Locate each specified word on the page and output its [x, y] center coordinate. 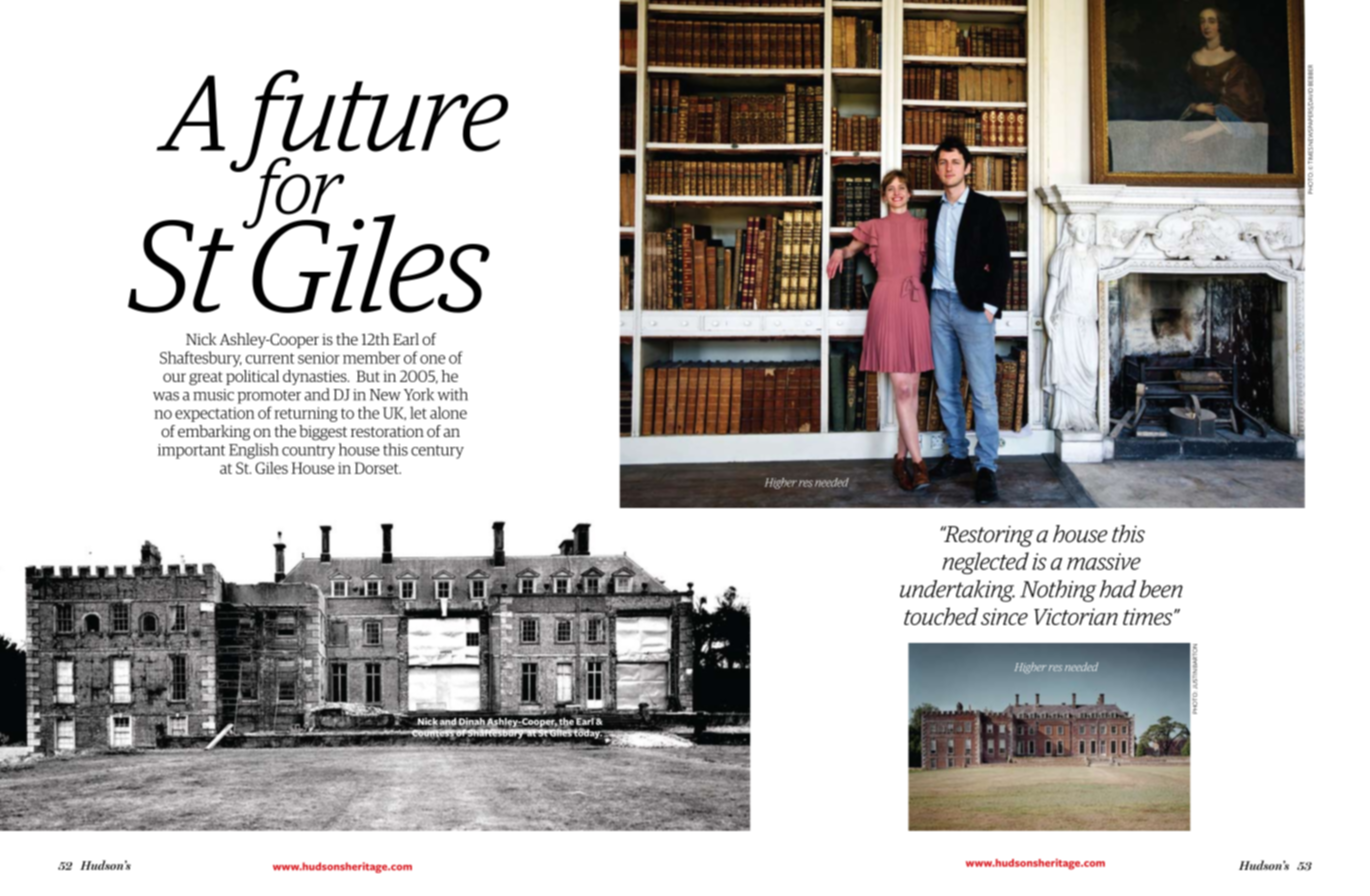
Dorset [377, 468]
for [292, 193]
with [452, 394]
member [371, 357]
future [369, 122]
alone [448, 412]
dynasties [316, 377]
